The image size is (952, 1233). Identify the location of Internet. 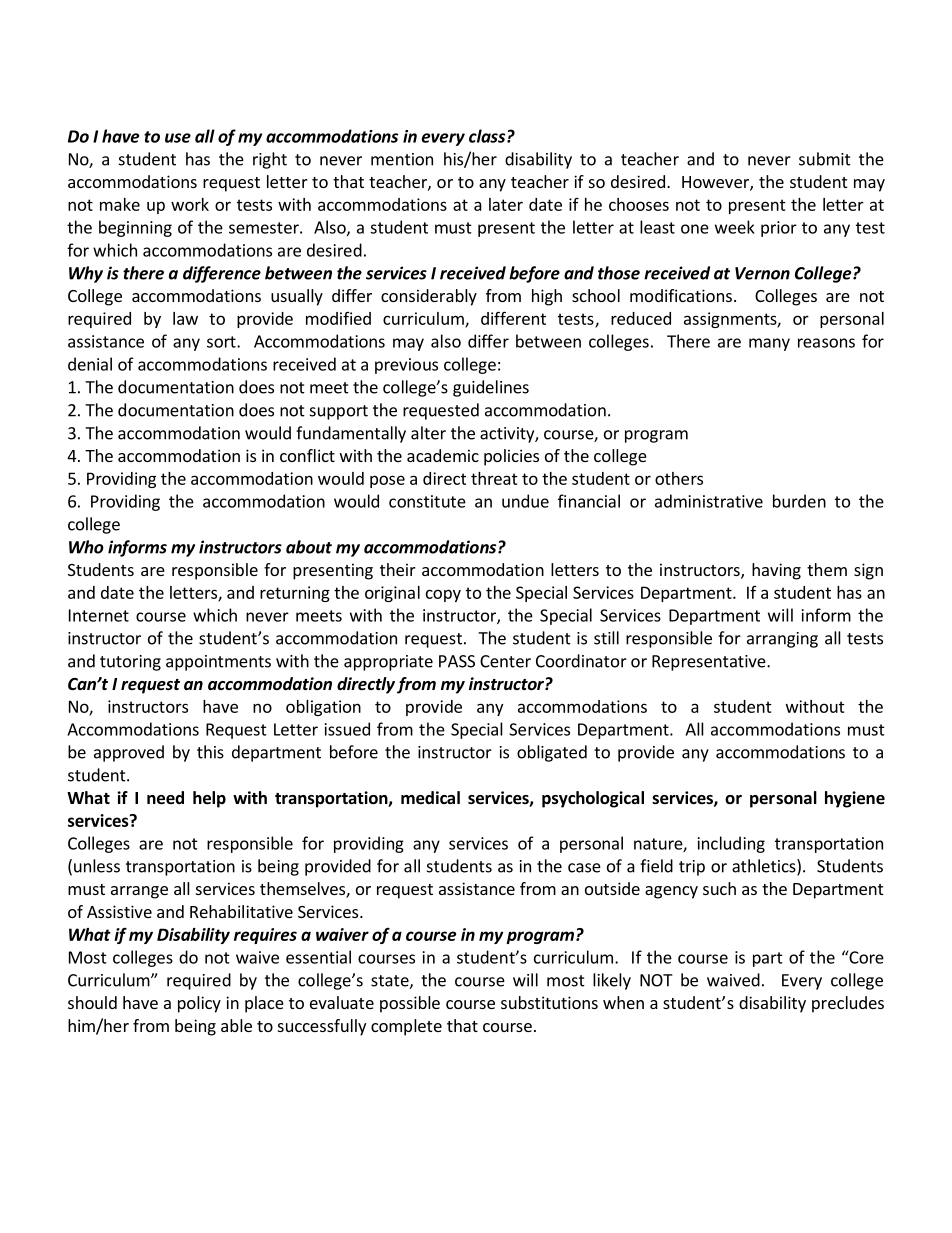
(99, 615).
